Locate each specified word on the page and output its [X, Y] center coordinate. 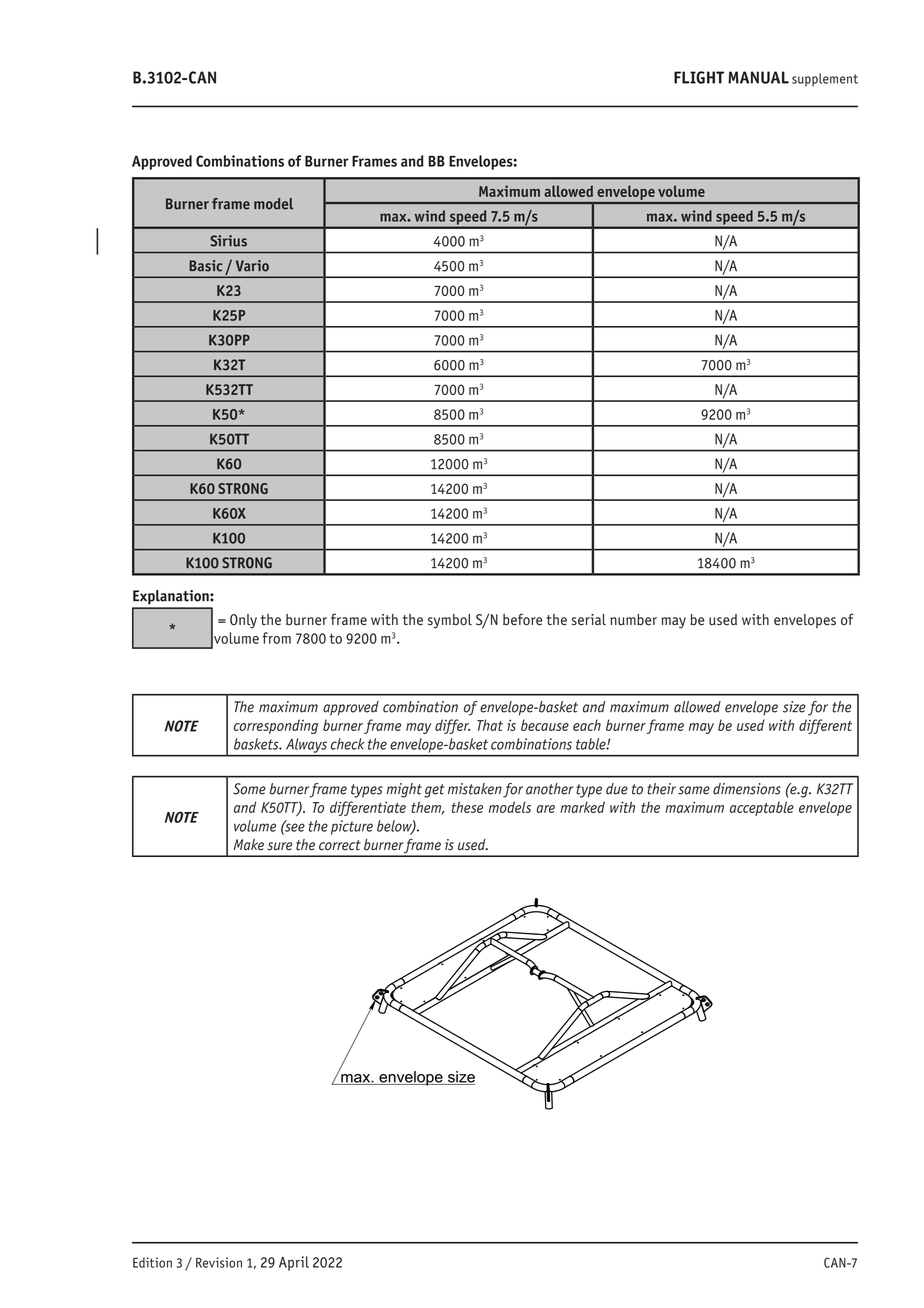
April [294, 1263]
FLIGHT [699, 77]
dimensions [747, 789]
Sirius [228, 241]
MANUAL [758, 77]
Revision [219, 1262]
